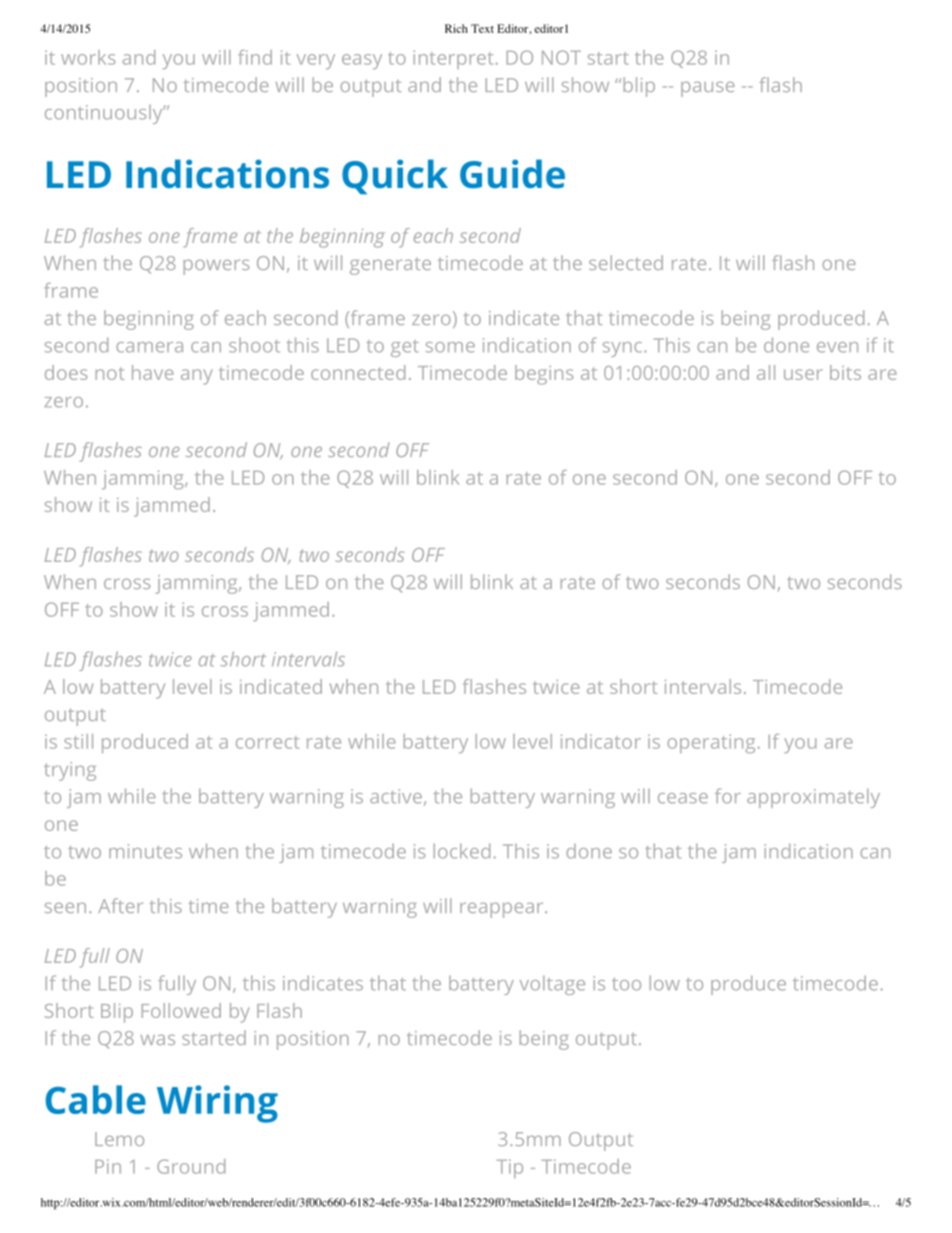  I want to click on Tip, so click(510, 1168).
